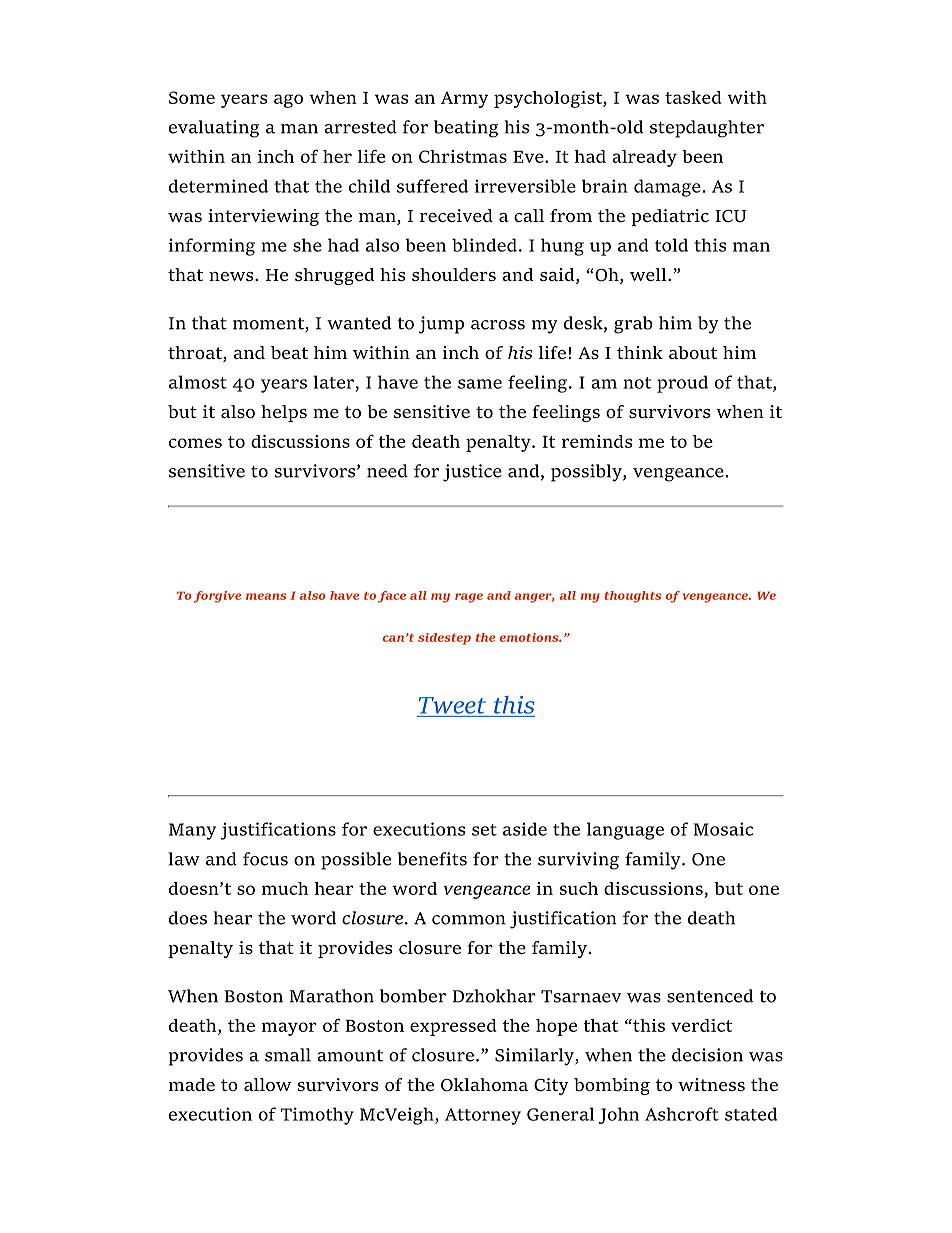 The image size is (952, 1233). What do you see at coordinates (682, 384) in the document?
I see `proud` at bounding box center [682, 384].
